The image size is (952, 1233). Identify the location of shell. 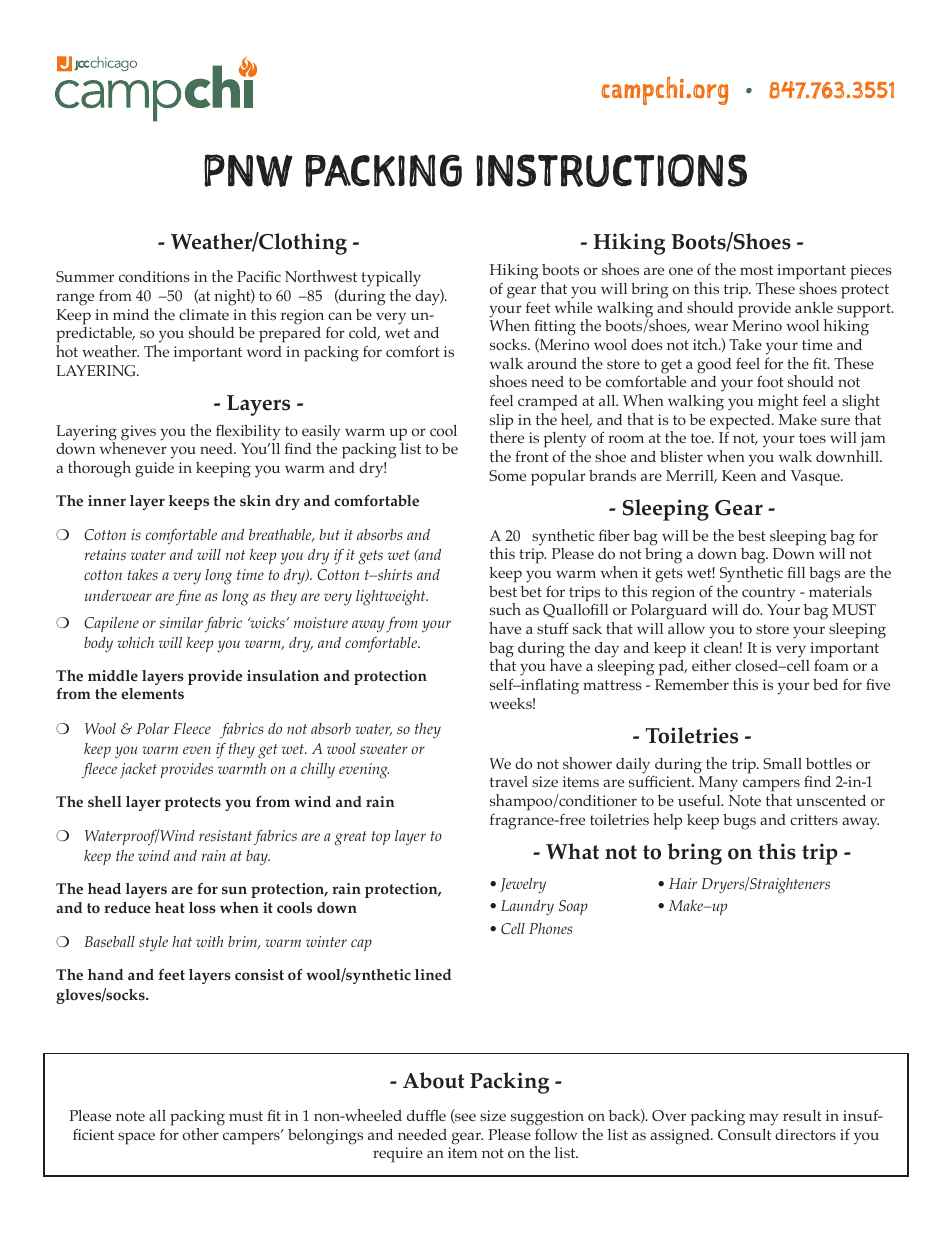
(105, 802).
